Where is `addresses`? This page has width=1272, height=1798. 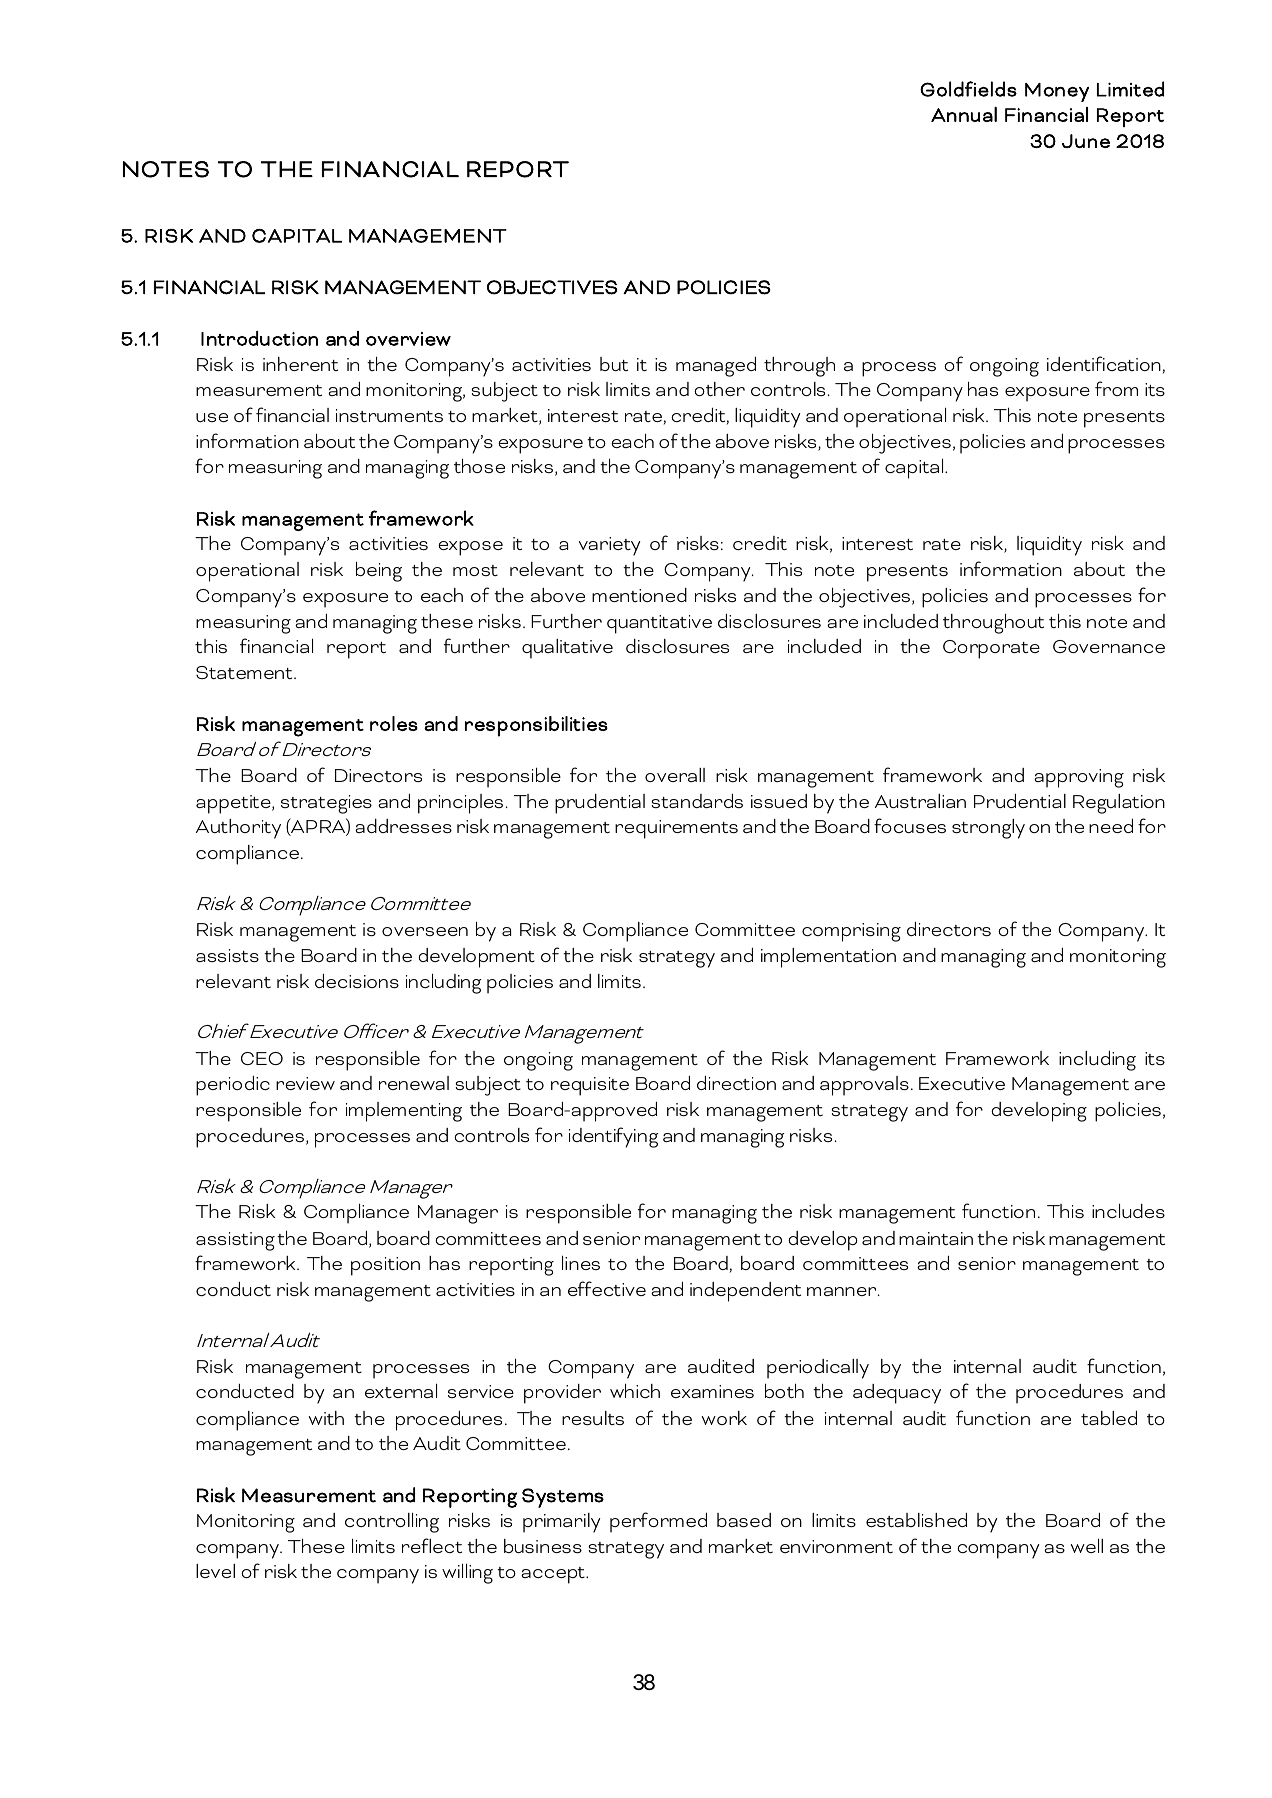 addresses is located at coordinates (403, 826).
